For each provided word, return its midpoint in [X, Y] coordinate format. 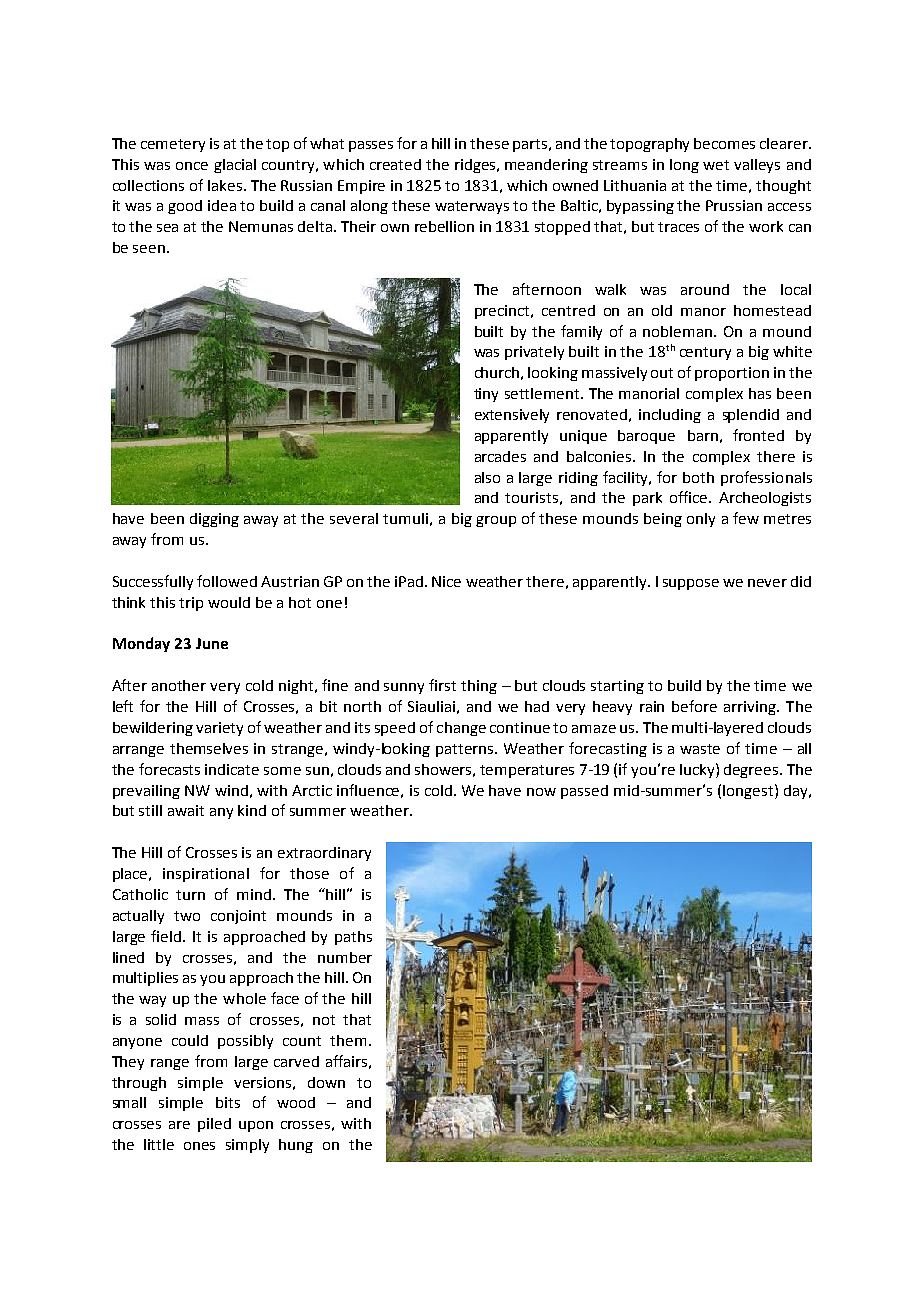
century [705, 353]
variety [219, 729]
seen [149, 249]
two [187, 916]
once [192, 166]
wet [716, 165]
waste [700, 749]
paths [353, 938]
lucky [698, 770]
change [461, 729]
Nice [446, 581]
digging [214, 520]
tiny [486, 395]
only [701, 520]
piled [214, 1125]
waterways [472, 207]
